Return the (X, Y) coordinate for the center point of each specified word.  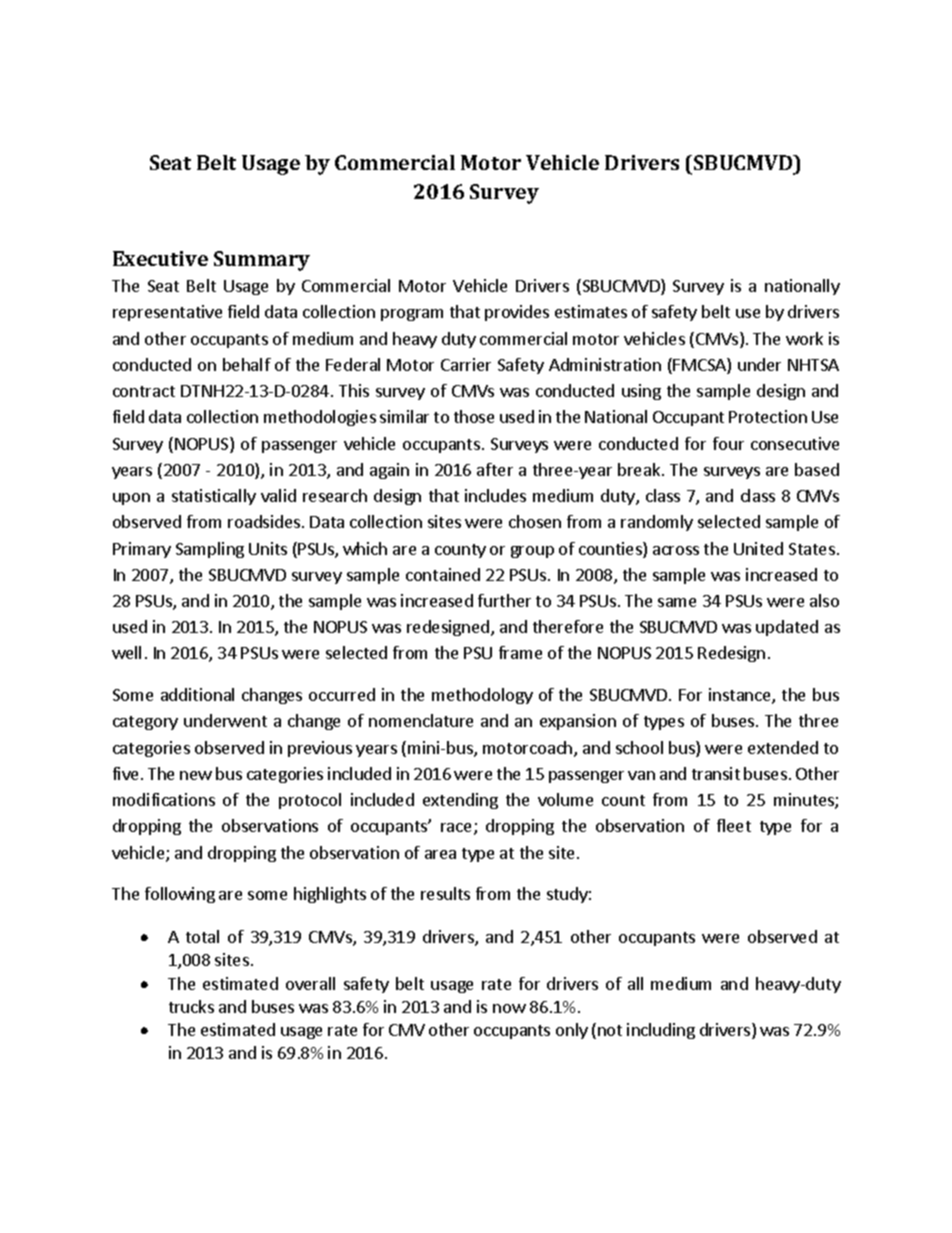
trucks (191, 1006)
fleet (734, 825)
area (440, 854)
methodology (482, 696)
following (180, 895)
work (804, 338)
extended (783, 747)
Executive (160, 258)
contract (144, 391)
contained (443, 574)
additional (197, 694)
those (474, 416)
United (758, 548)
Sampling (210, 550)
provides (517, 313)
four (728, 443)
